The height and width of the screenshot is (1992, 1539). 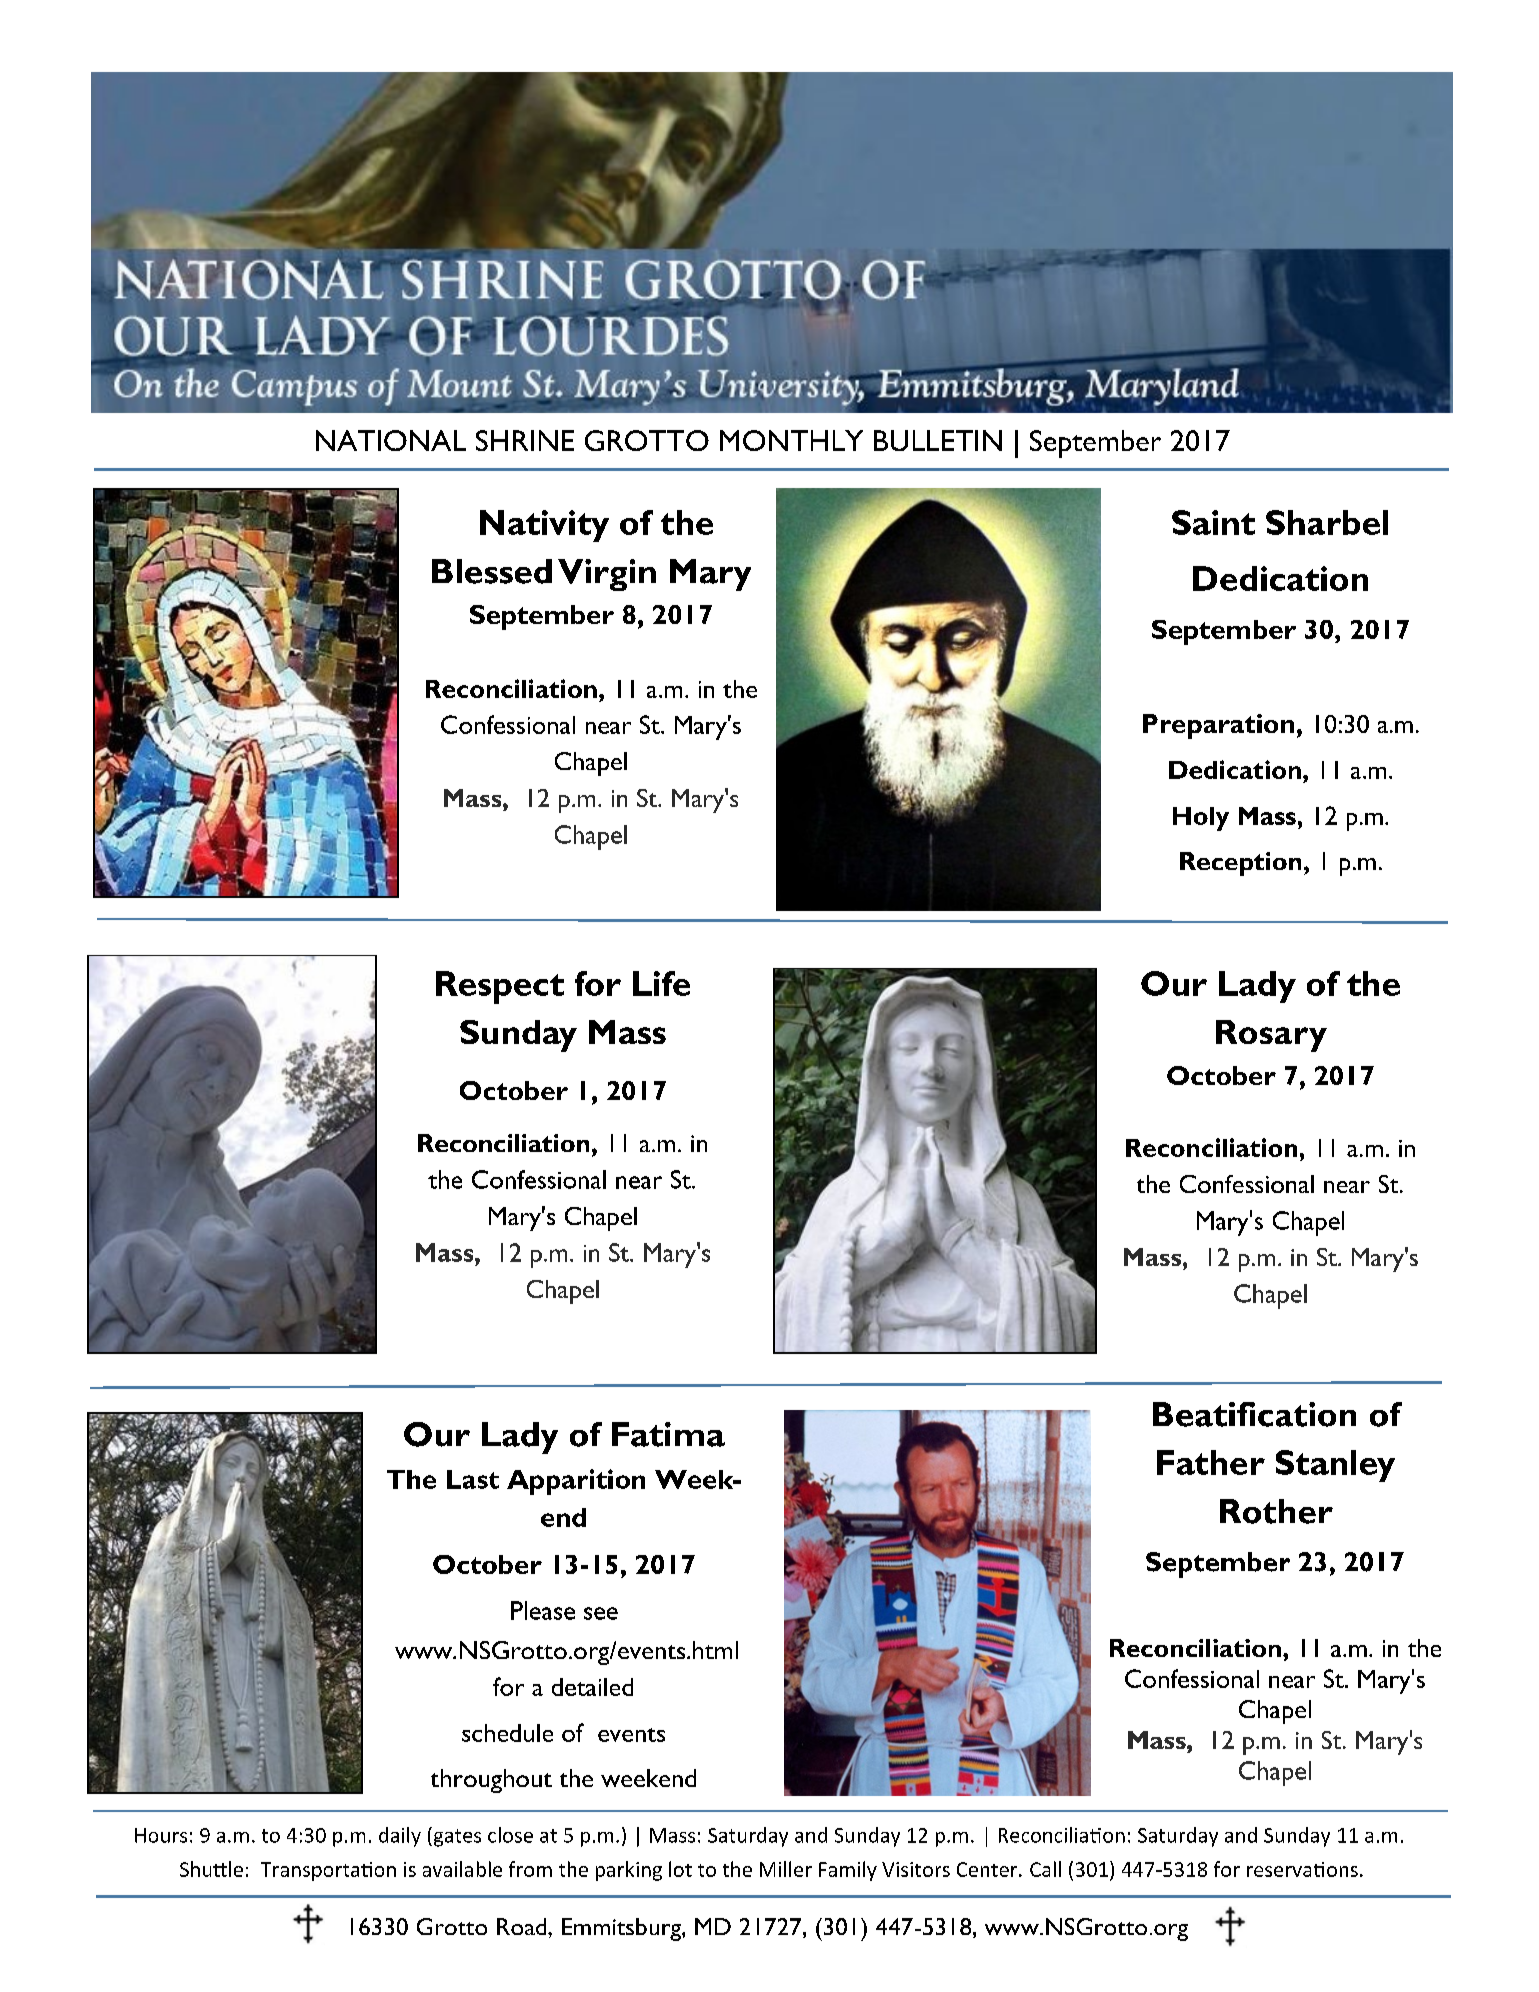 I want to click on Transportation, so click(x=328, y=1871).
